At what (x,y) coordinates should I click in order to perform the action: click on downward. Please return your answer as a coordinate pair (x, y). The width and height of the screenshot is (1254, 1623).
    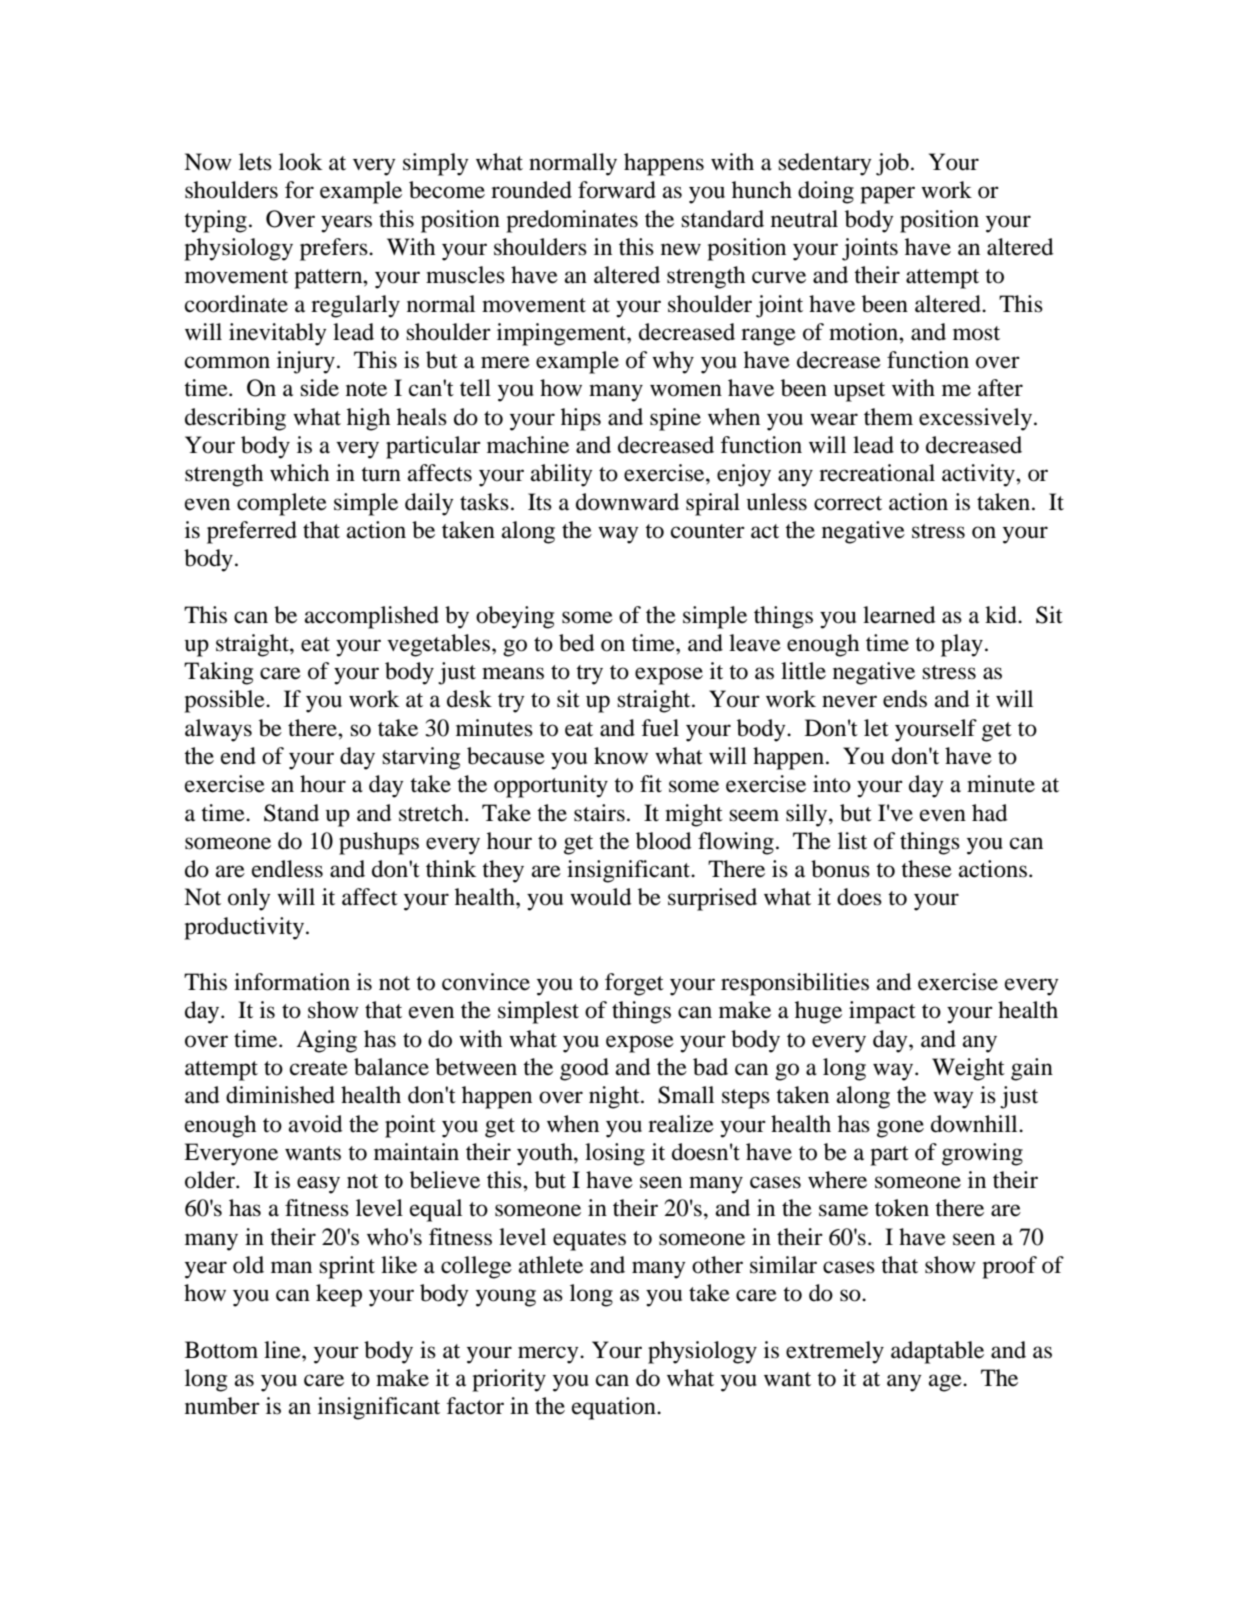
    Looking at the image, I should click on (627, 502).
